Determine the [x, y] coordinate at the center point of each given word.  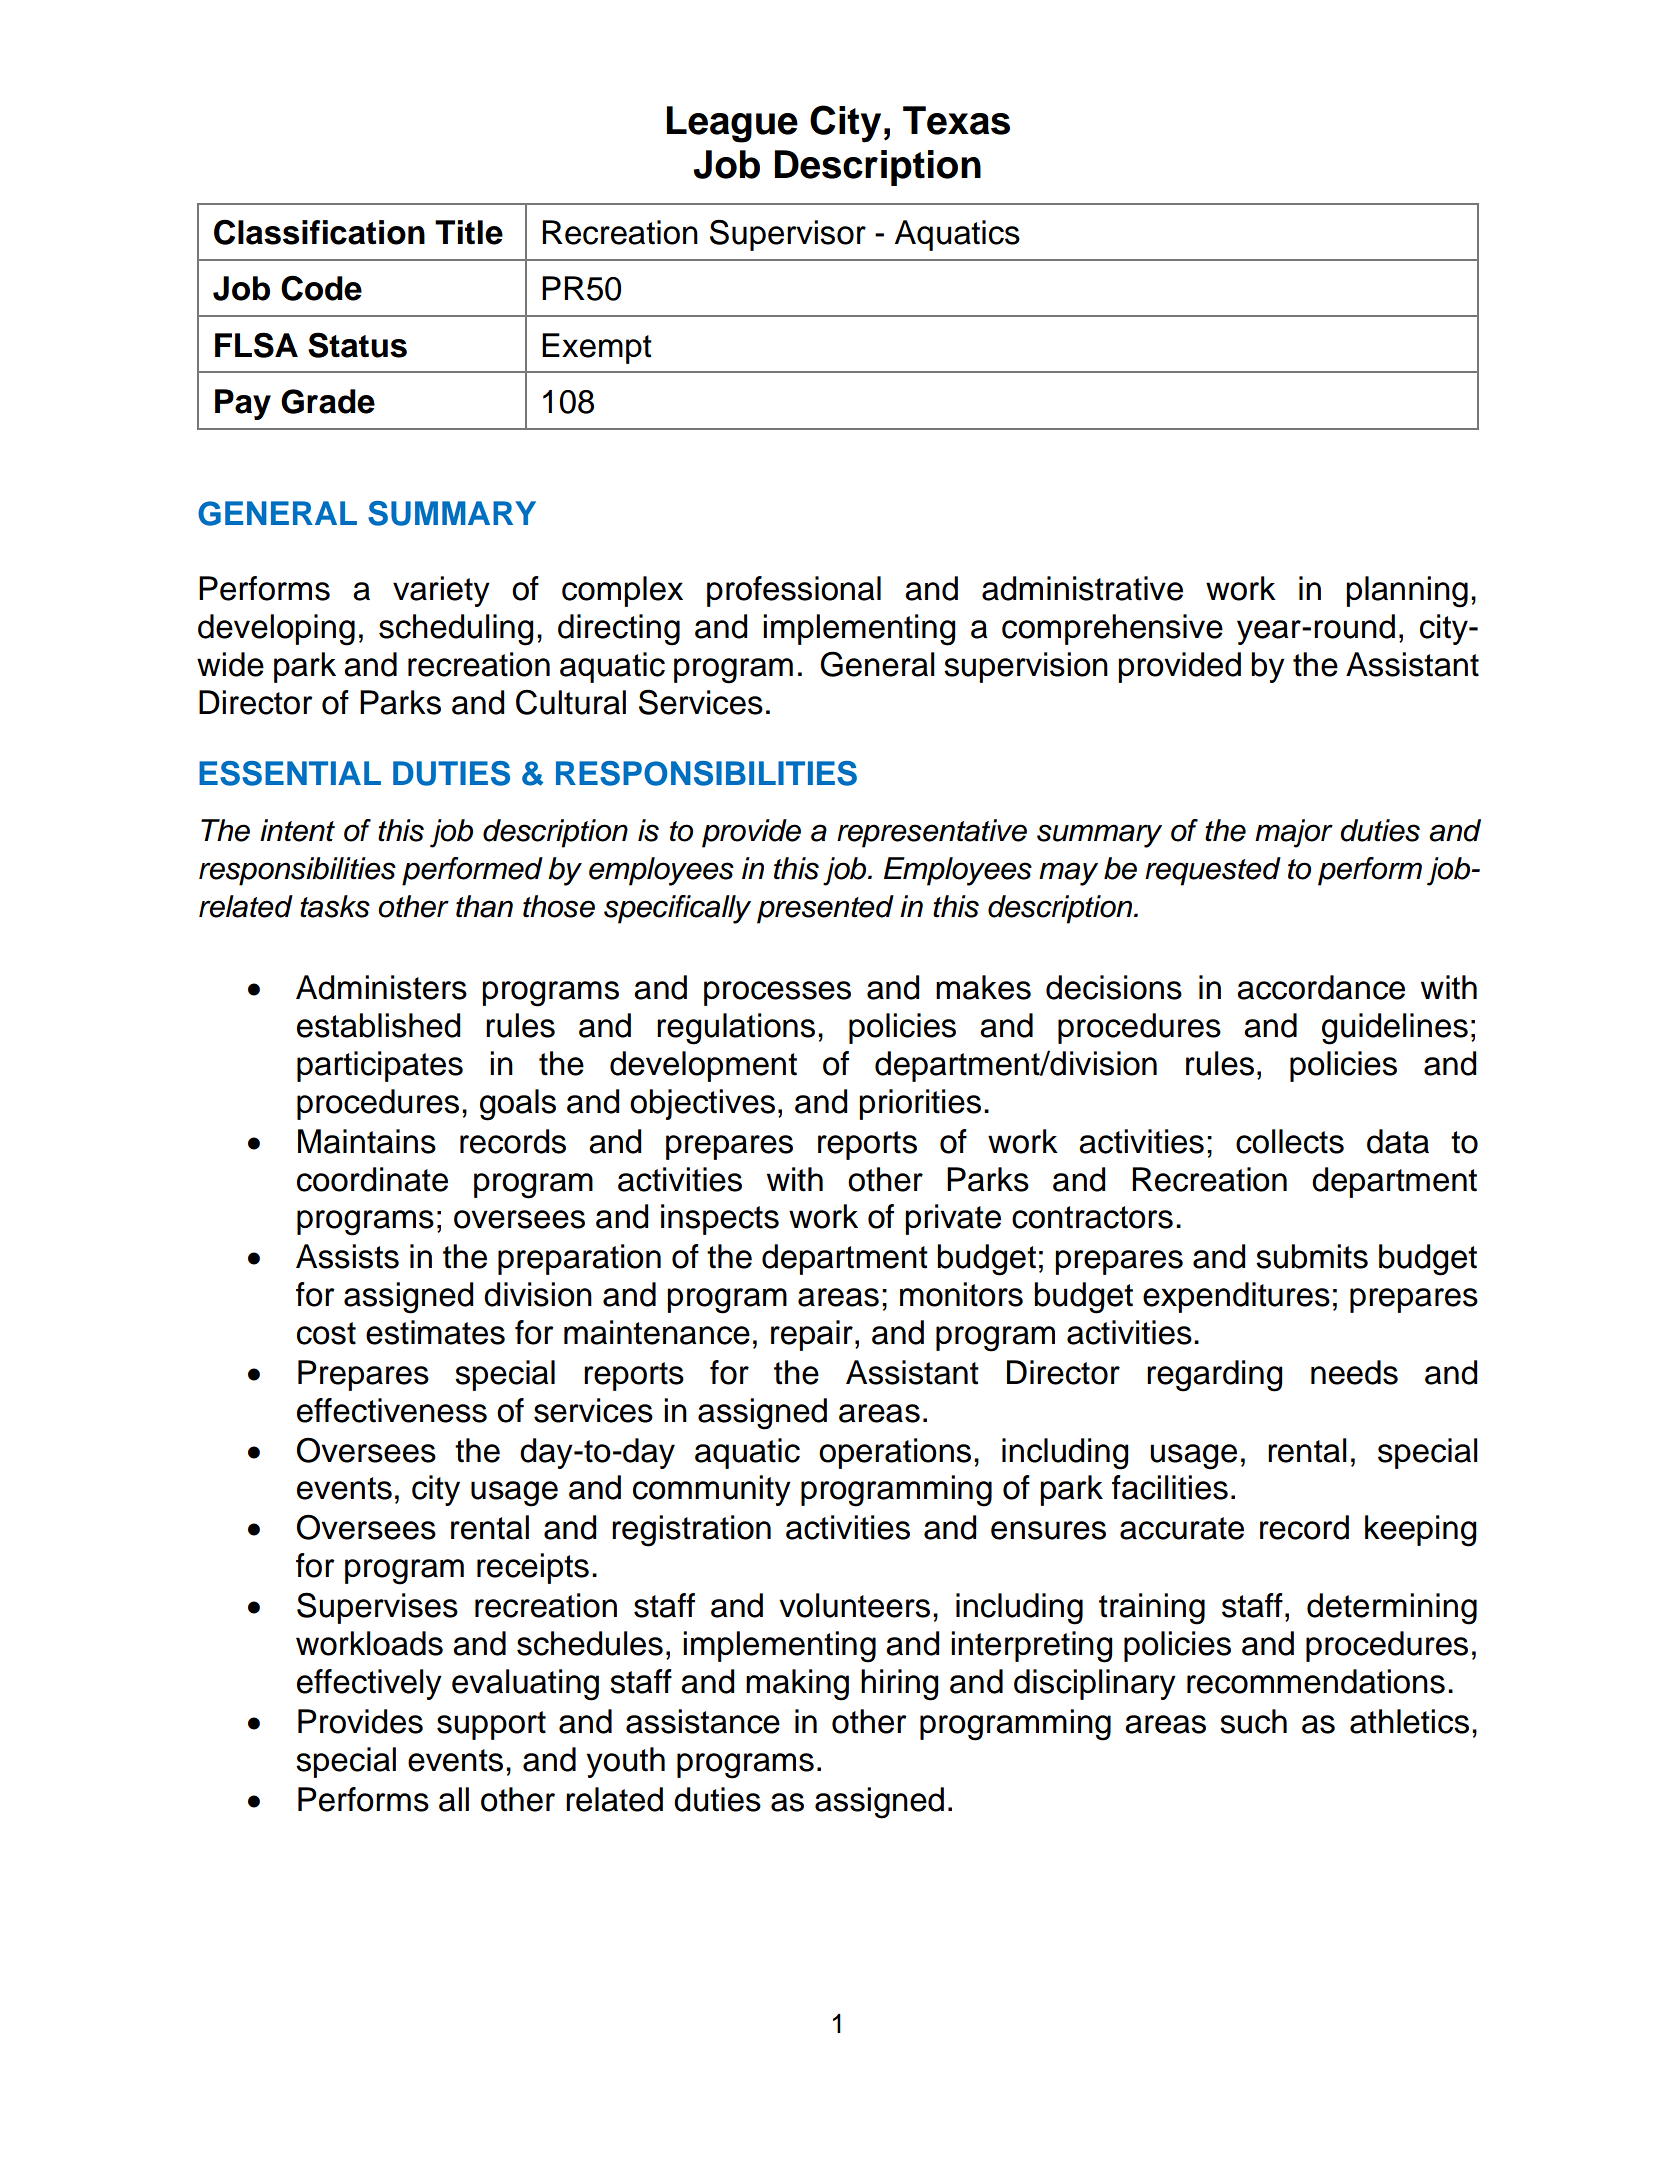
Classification [319, 232]
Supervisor [788, 235]
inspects [720, 1219]
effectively [369, 1684]
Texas [956, 120]
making [797, 1685]
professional [794, 591]
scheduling [456, 630]
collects [1290, 1141]
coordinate [372, 1179]
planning [1407, 592]
